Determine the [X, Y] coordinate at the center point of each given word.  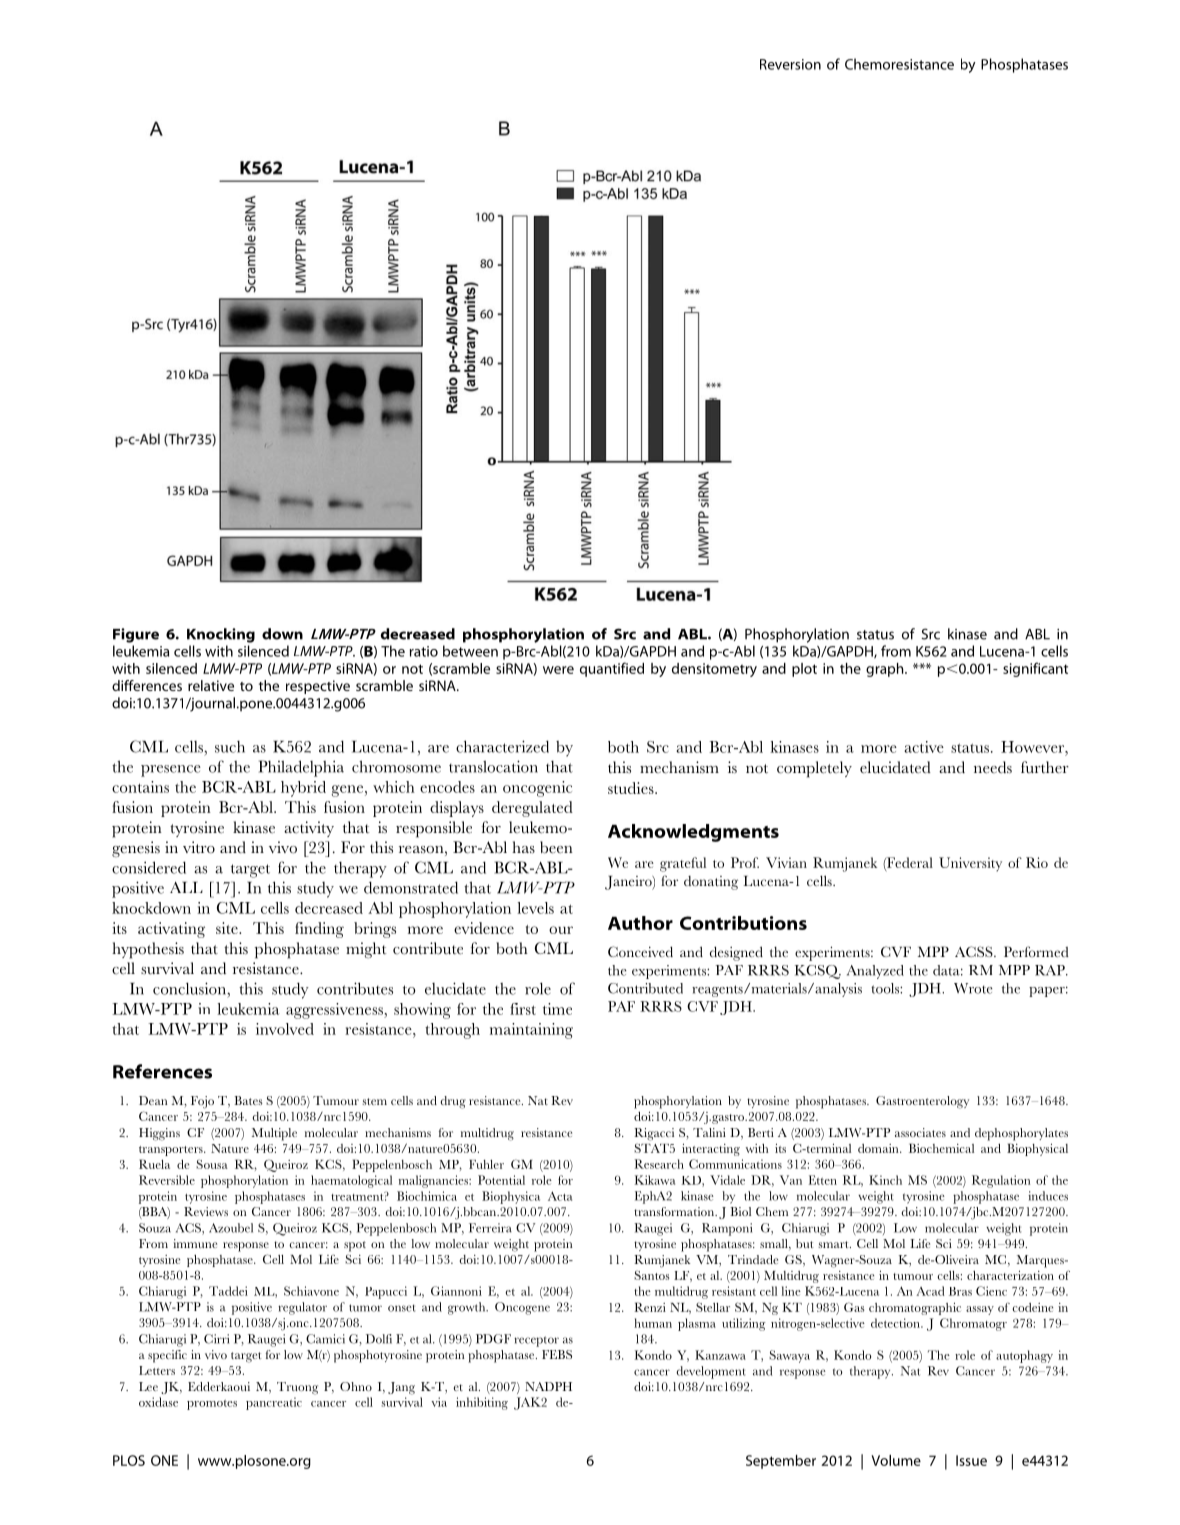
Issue [971, 1460]
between [470, 651]
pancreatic [274, 1403]
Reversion [790, 64]
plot [804, 670]
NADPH [548, 1386]
